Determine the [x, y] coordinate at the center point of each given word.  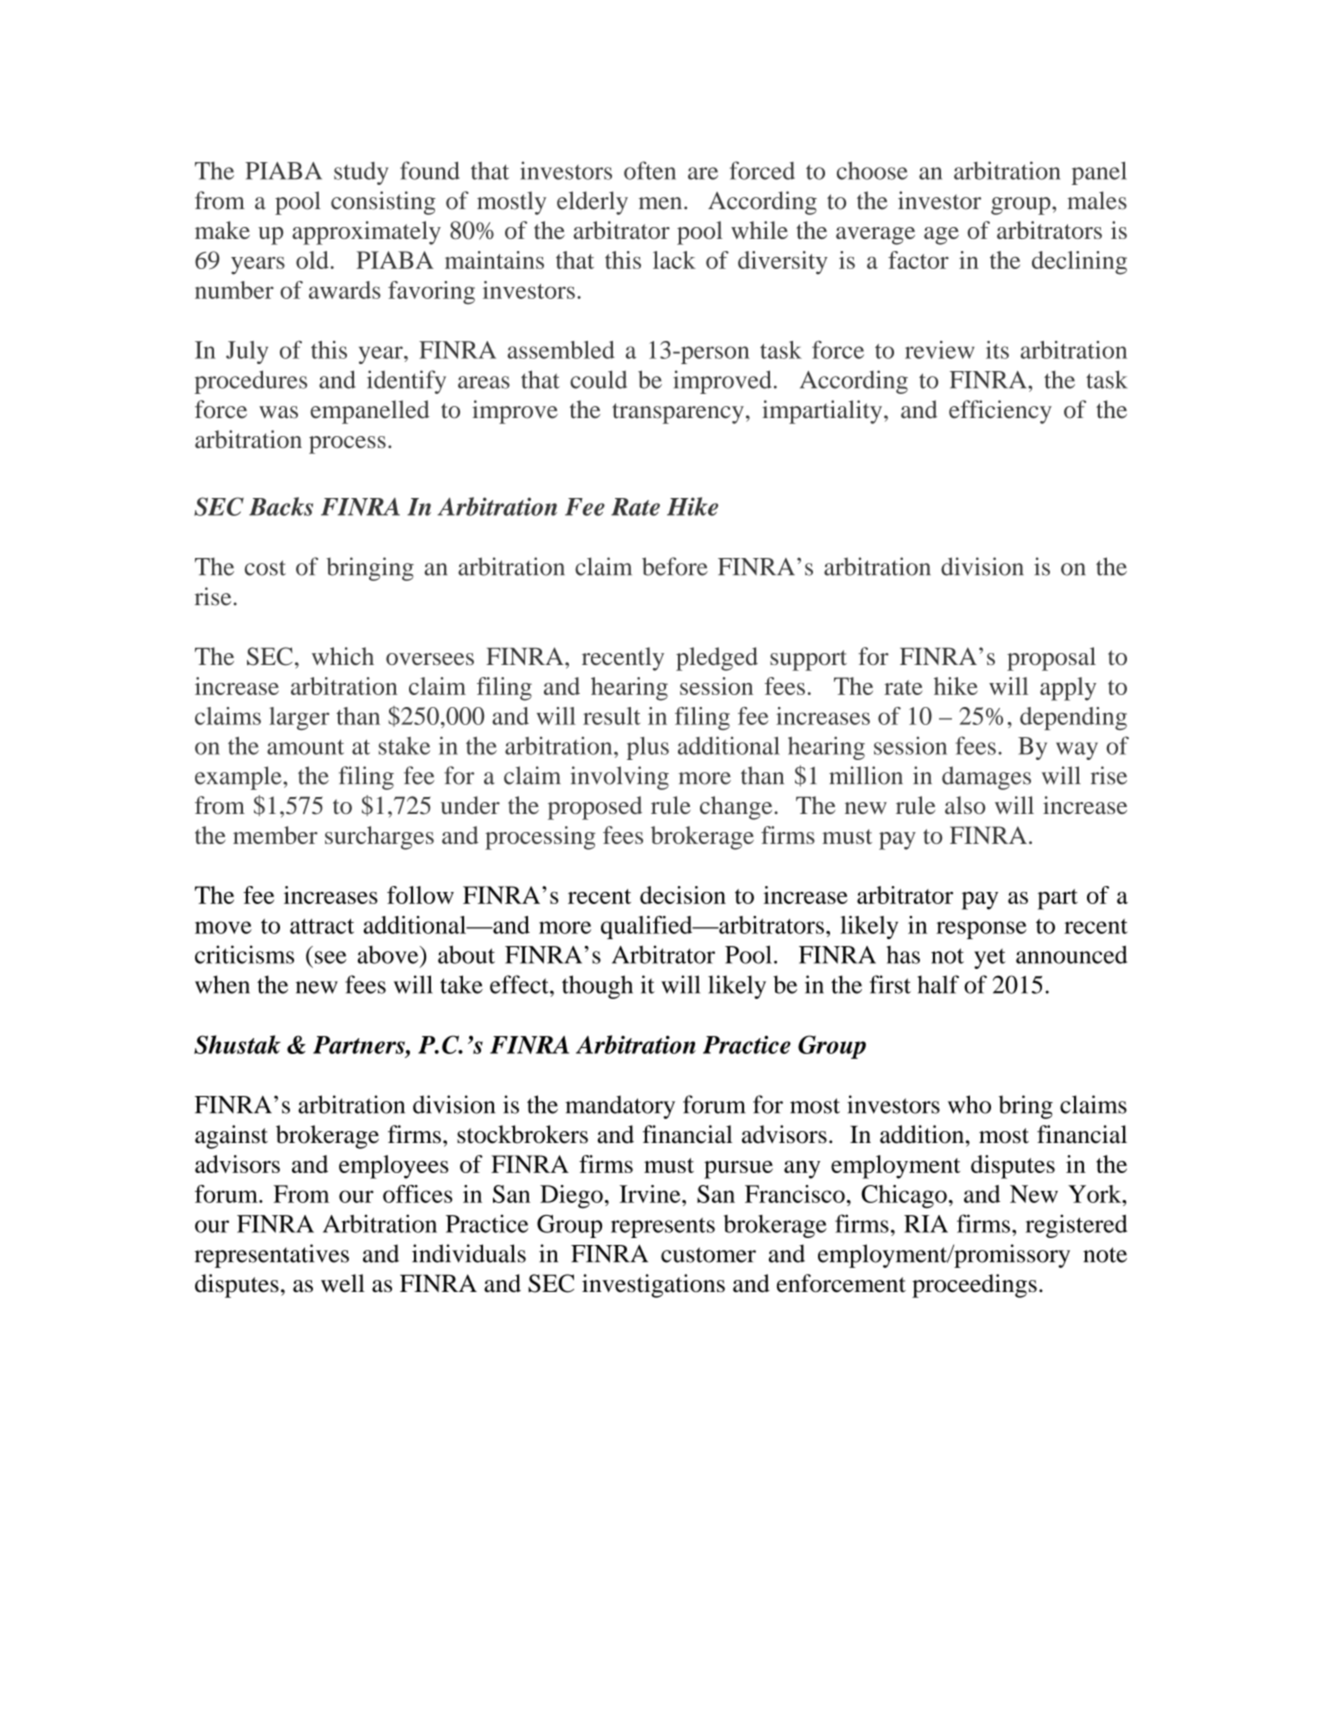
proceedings [974, 1286]
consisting [383, 203]
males [1097, 200]
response [981, 930]
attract [322, 926]
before [675, 566]
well [343, 1283]
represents [663, 1227]
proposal [1051, 659]
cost [265, 568]
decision [683, 895]
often [650, 170]
